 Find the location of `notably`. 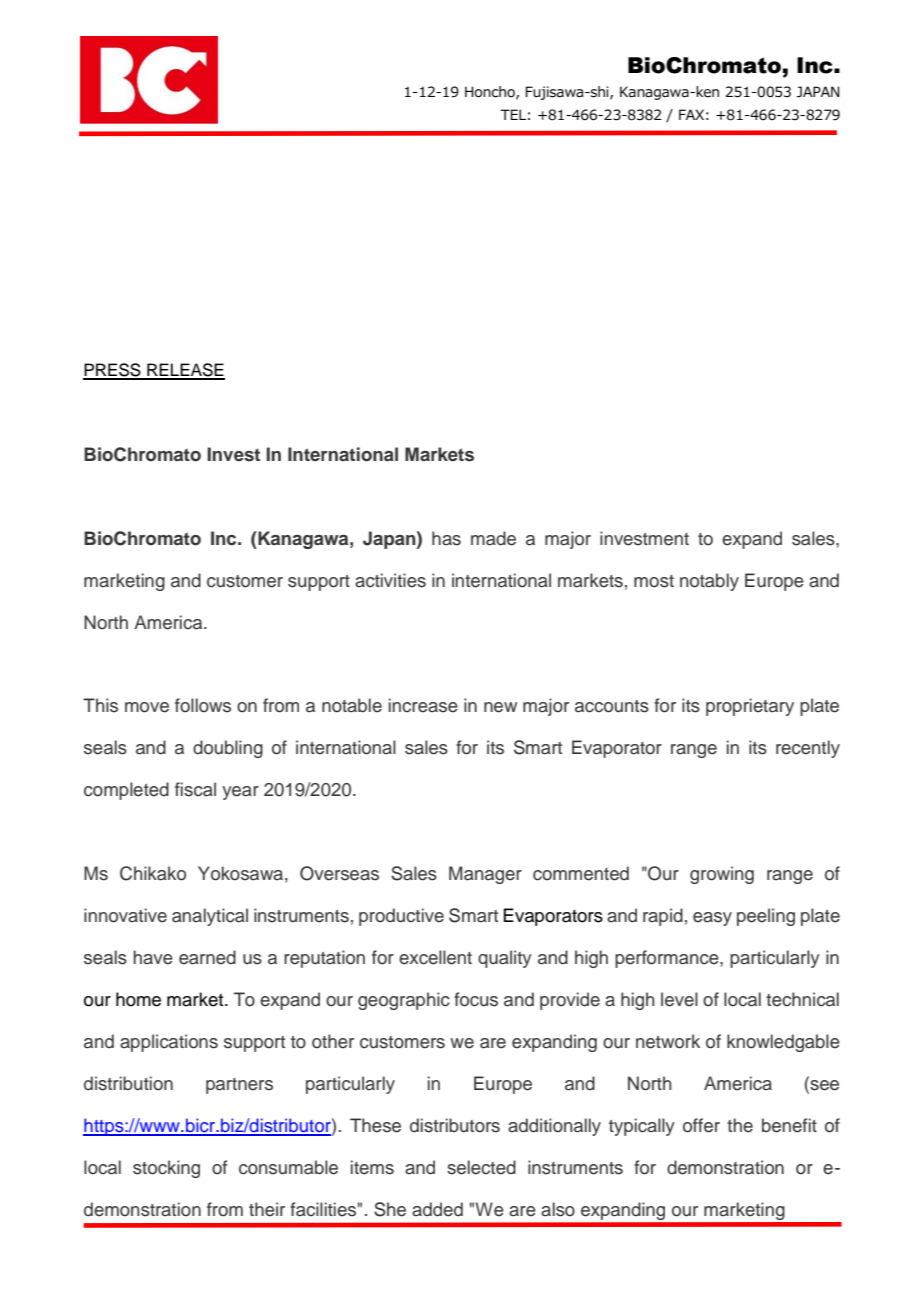

notably is located at coordinates (709, 582).
